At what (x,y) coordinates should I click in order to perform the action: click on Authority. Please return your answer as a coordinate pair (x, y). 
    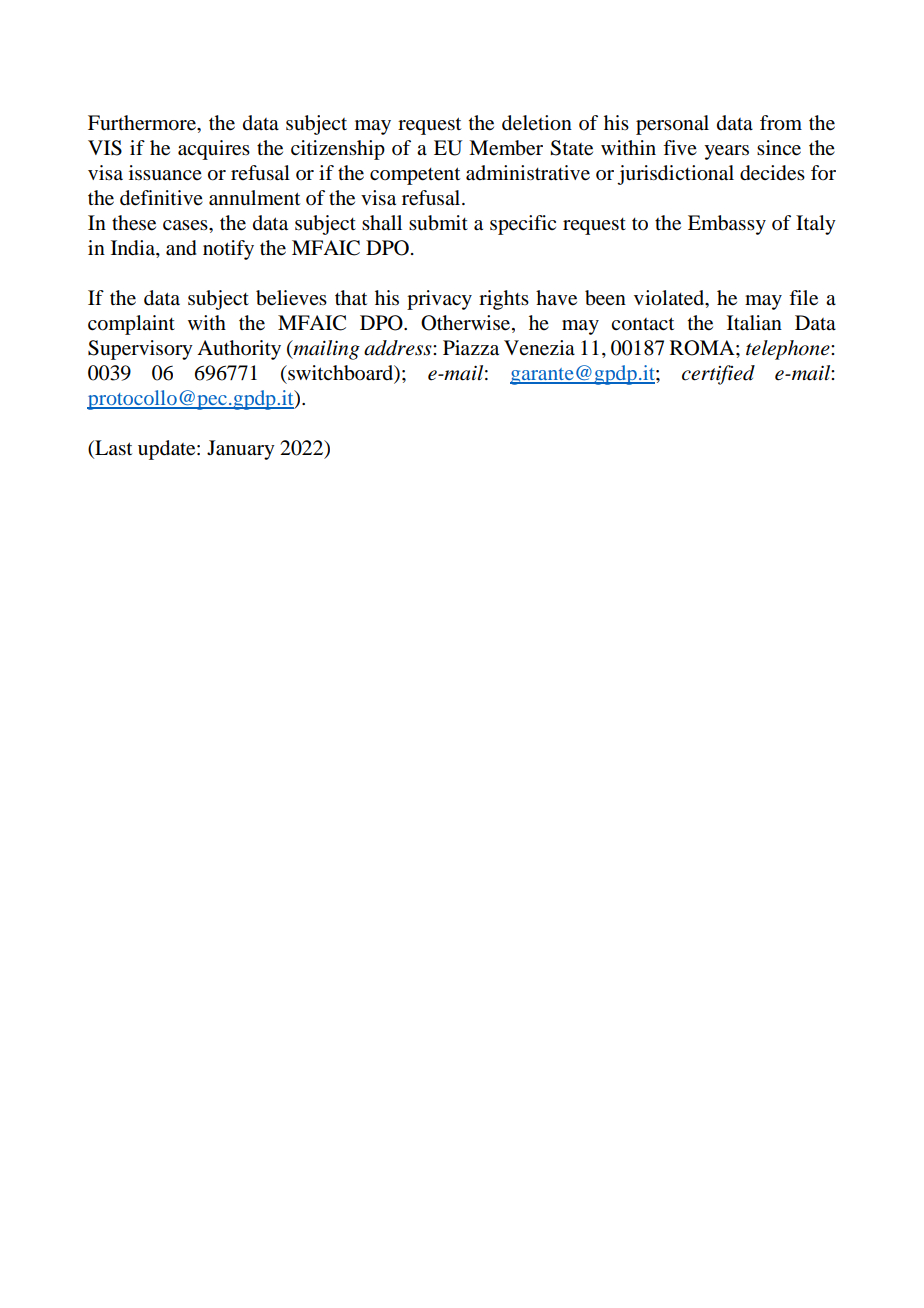
    Looking at the image, I should click on (239, 350).
